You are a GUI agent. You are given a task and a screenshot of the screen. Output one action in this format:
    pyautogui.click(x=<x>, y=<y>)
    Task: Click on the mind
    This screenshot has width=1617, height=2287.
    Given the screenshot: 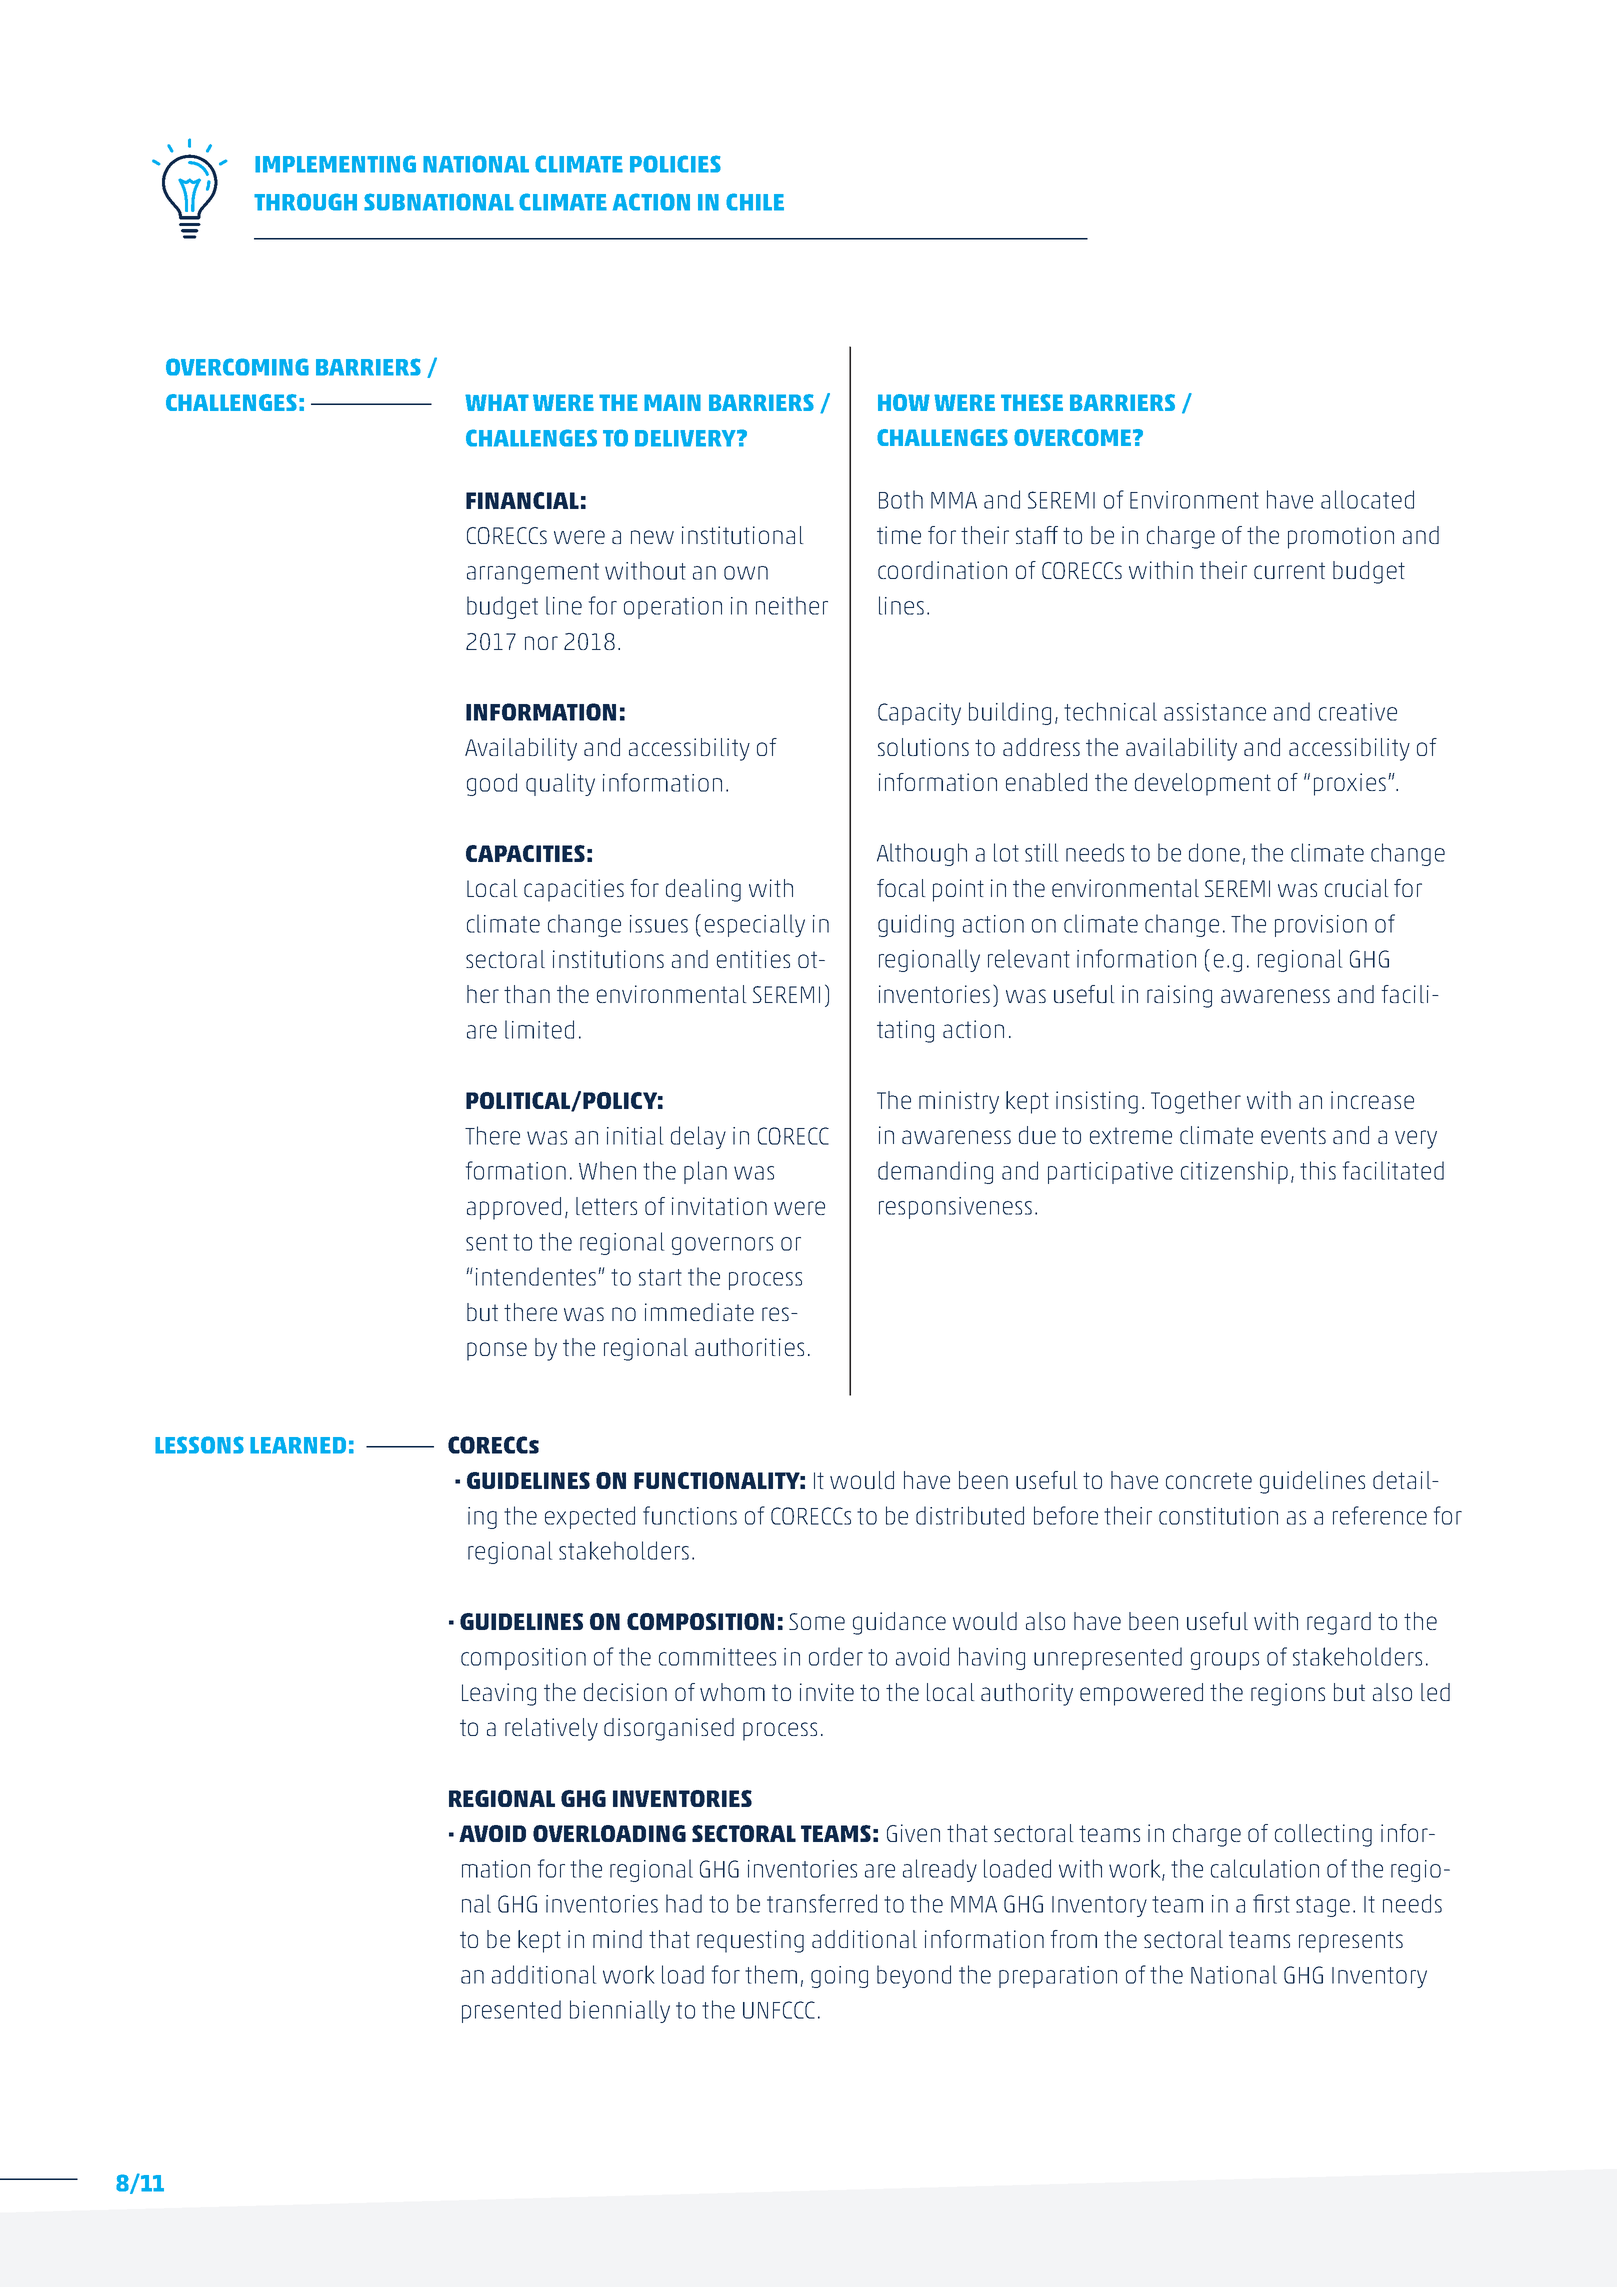 What is the action you would take?
    pyautogui.click(x=617, y=1939)
